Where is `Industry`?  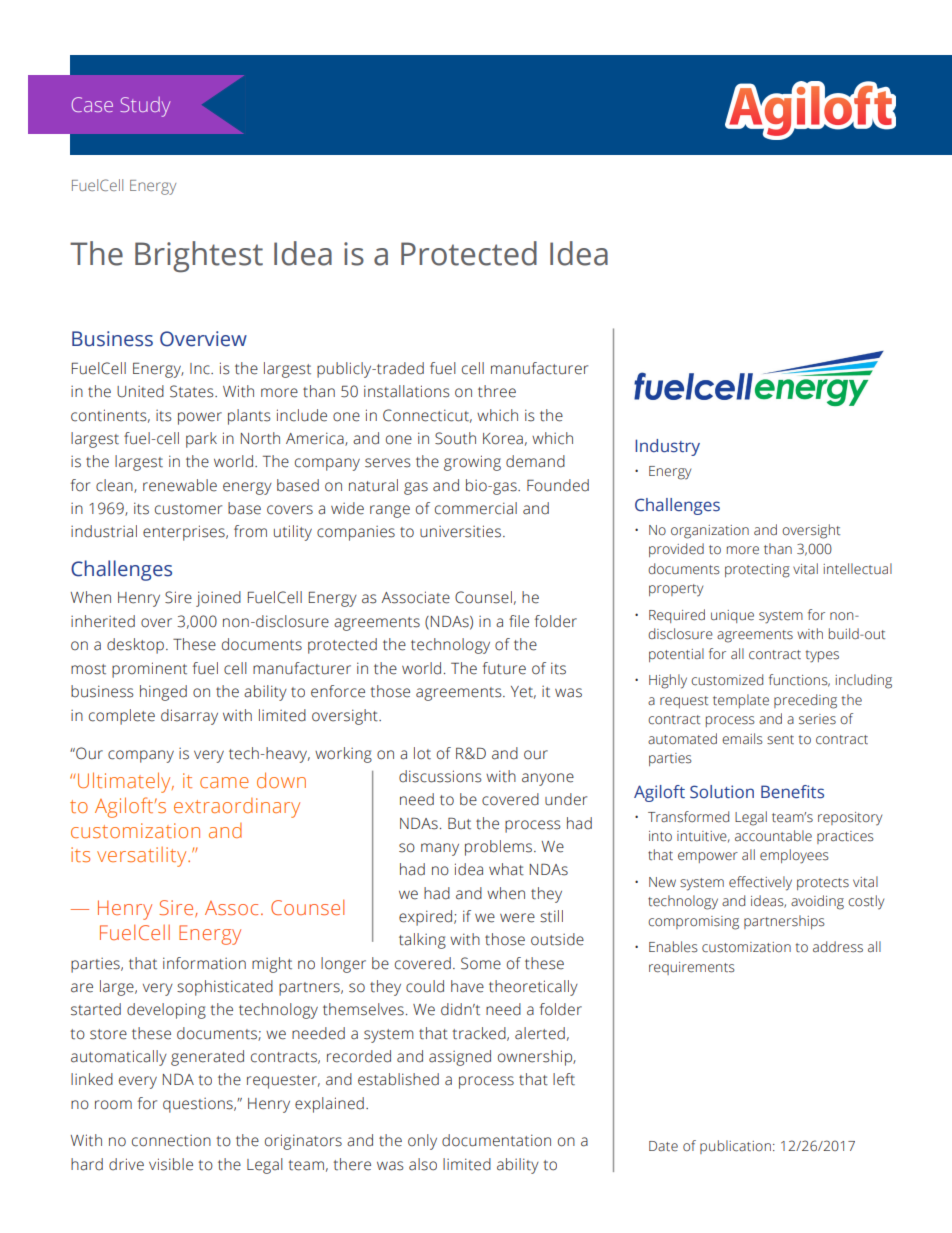
Industry is located at coordinates (667, 447).
